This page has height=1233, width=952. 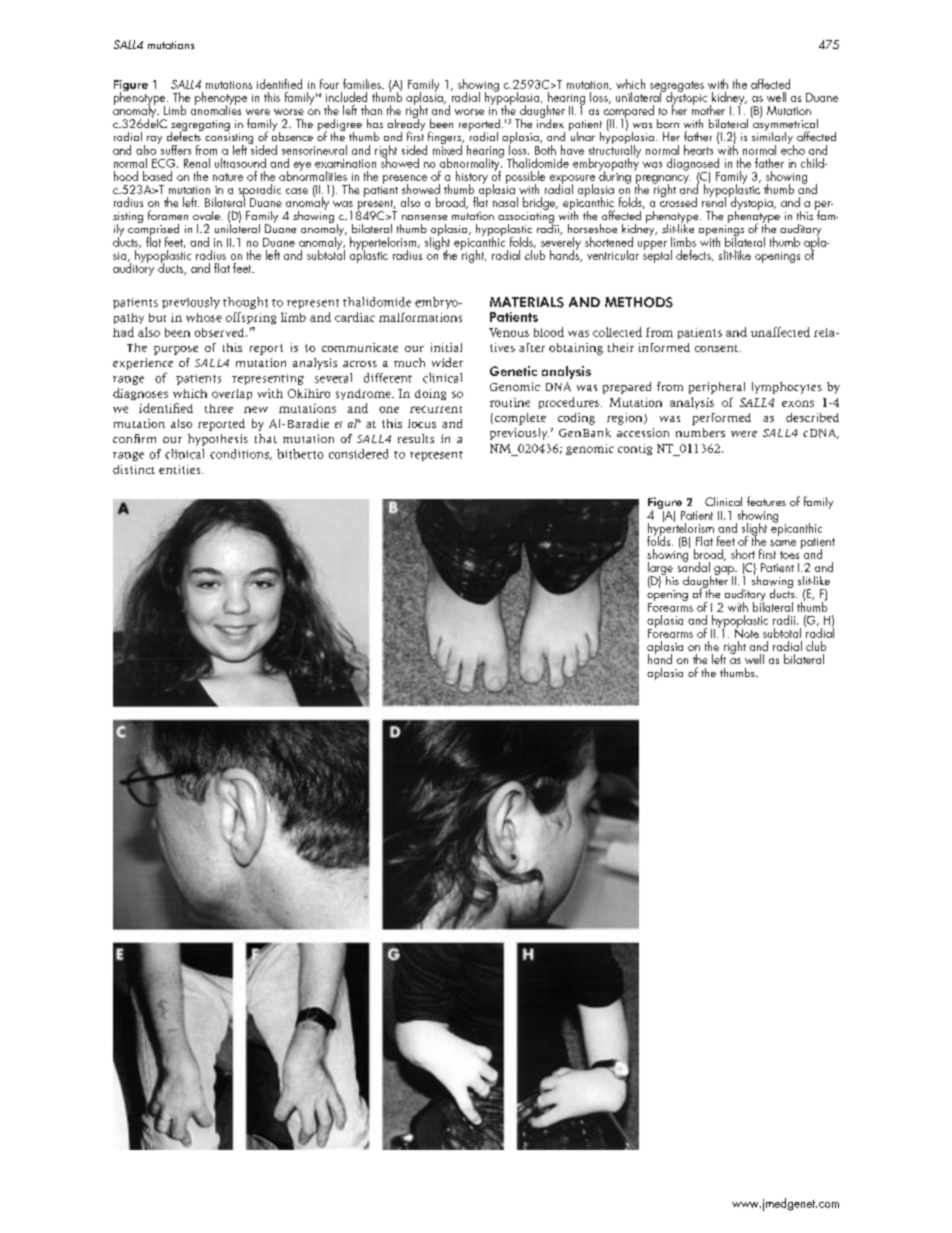 I want to click on distinct, so click(x=134, y=469).
